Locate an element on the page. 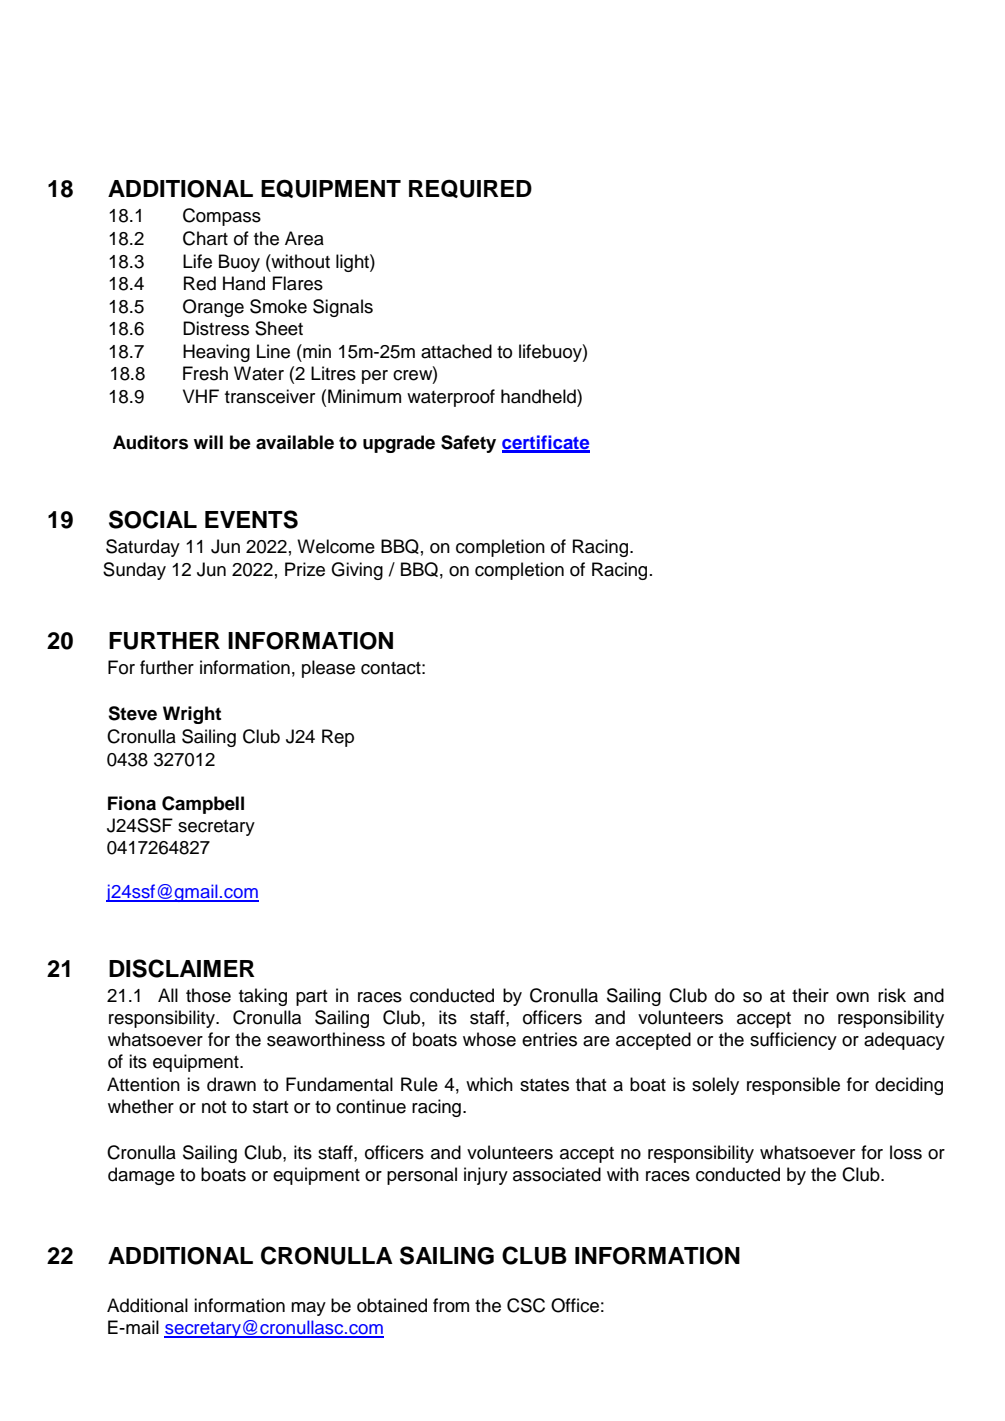 This page has width=1005, height=1421. Safety is located at coordinates (468, 444).
